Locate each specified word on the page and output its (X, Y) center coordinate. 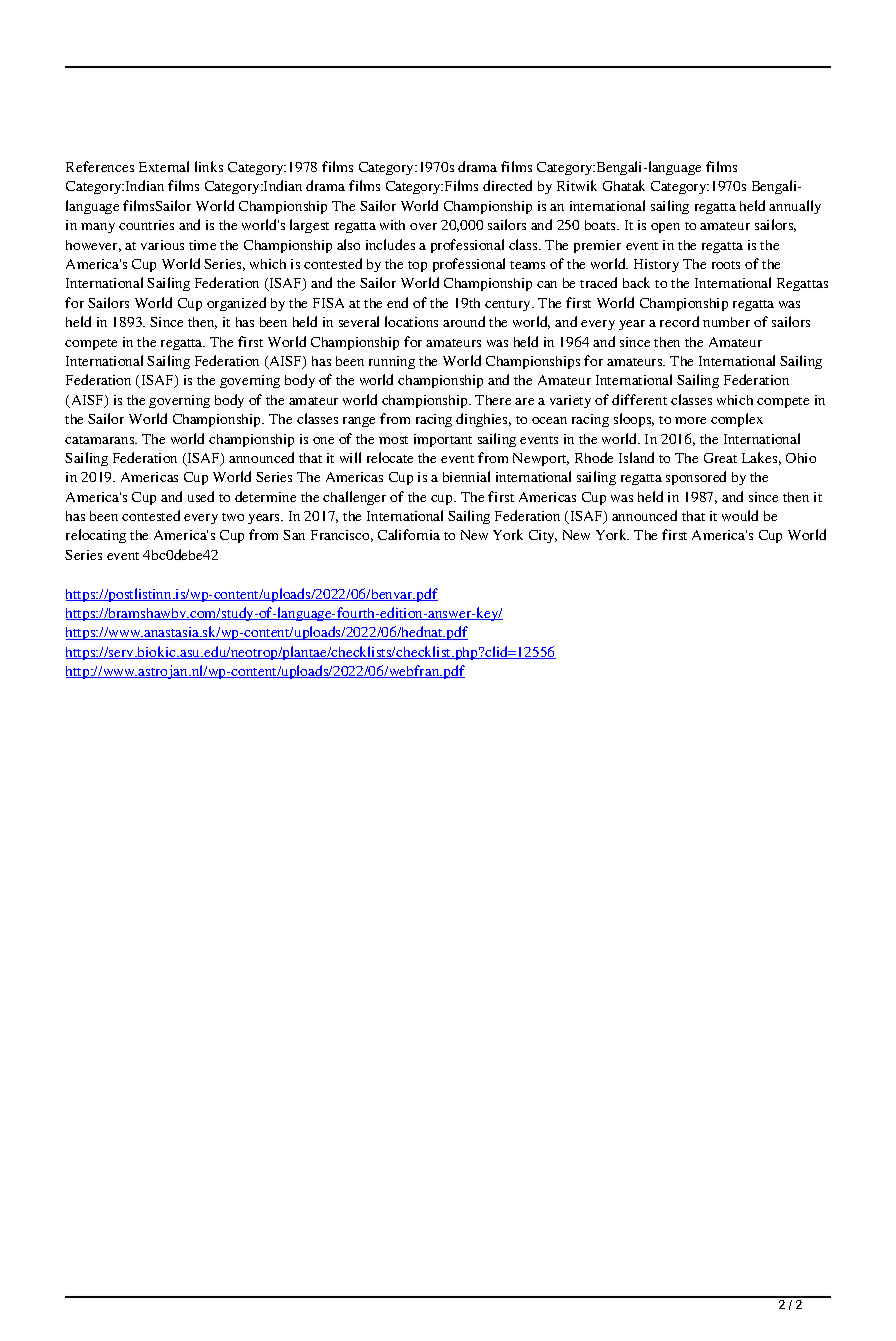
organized (236, 304)
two (233, 517)
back (636, 282)
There (493, 400)
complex (737, 420)
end (397, 302)
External (164, 166)
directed (507, 185)
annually (795, 207)
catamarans (101, 440)
